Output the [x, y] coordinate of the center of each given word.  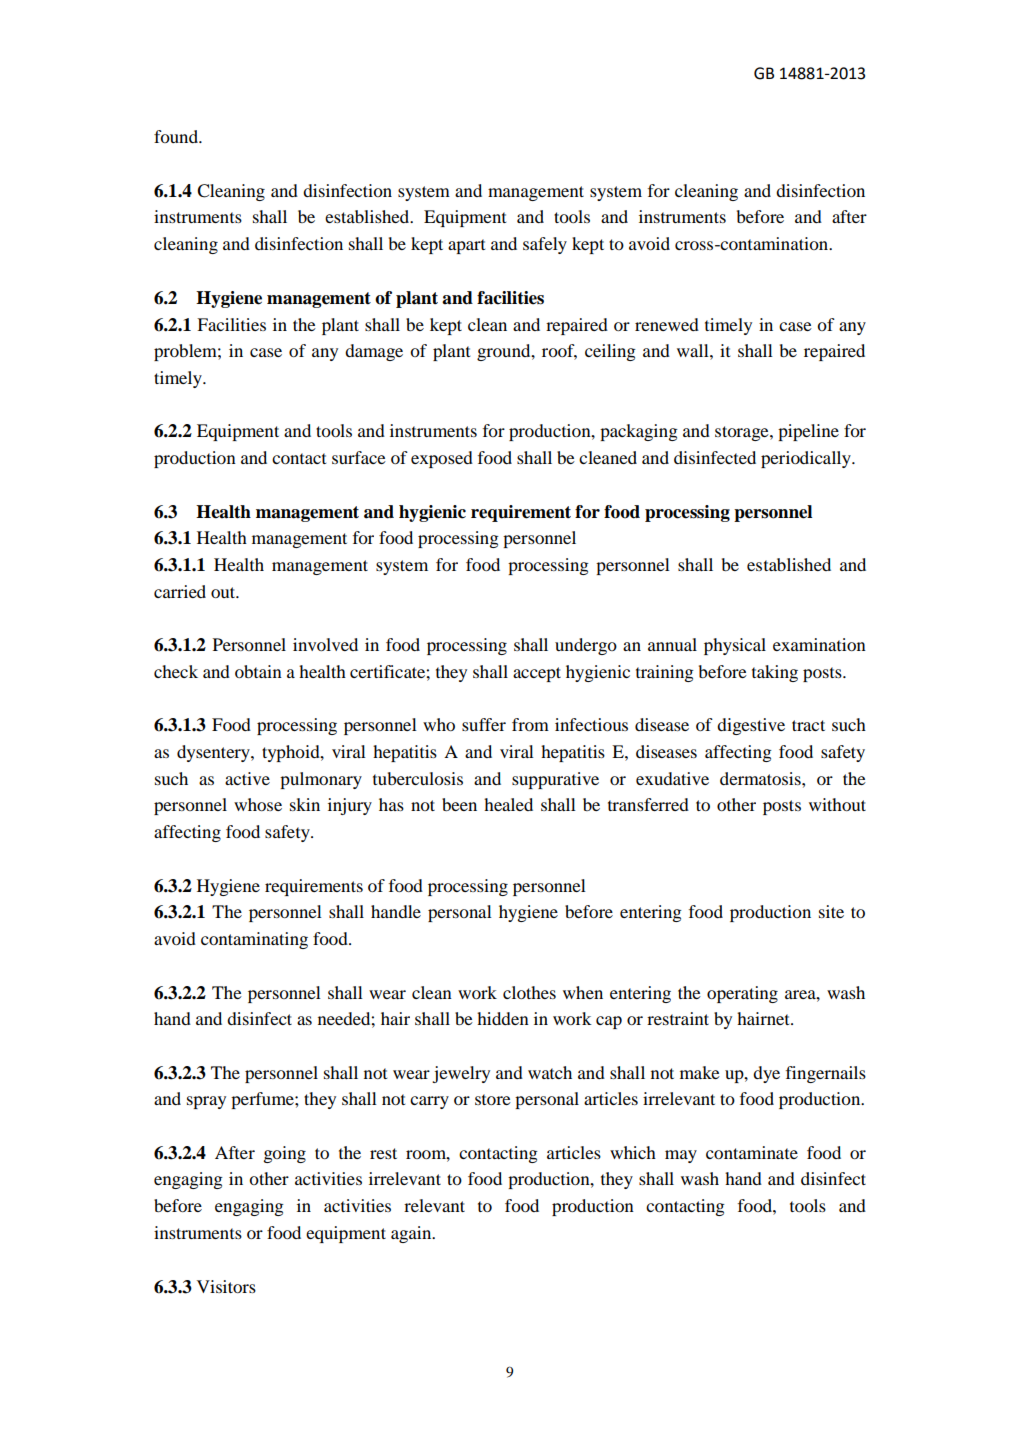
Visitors [226, 1286]
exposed [442, 459]
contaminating [254, 940]
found [177, 136]
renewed [667, 324]
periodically [807, 459]
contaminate [752, 1152]
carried [180, 591]
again [412, 1234]
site [831, 911]
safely [545, 245]
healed [508, 804]
